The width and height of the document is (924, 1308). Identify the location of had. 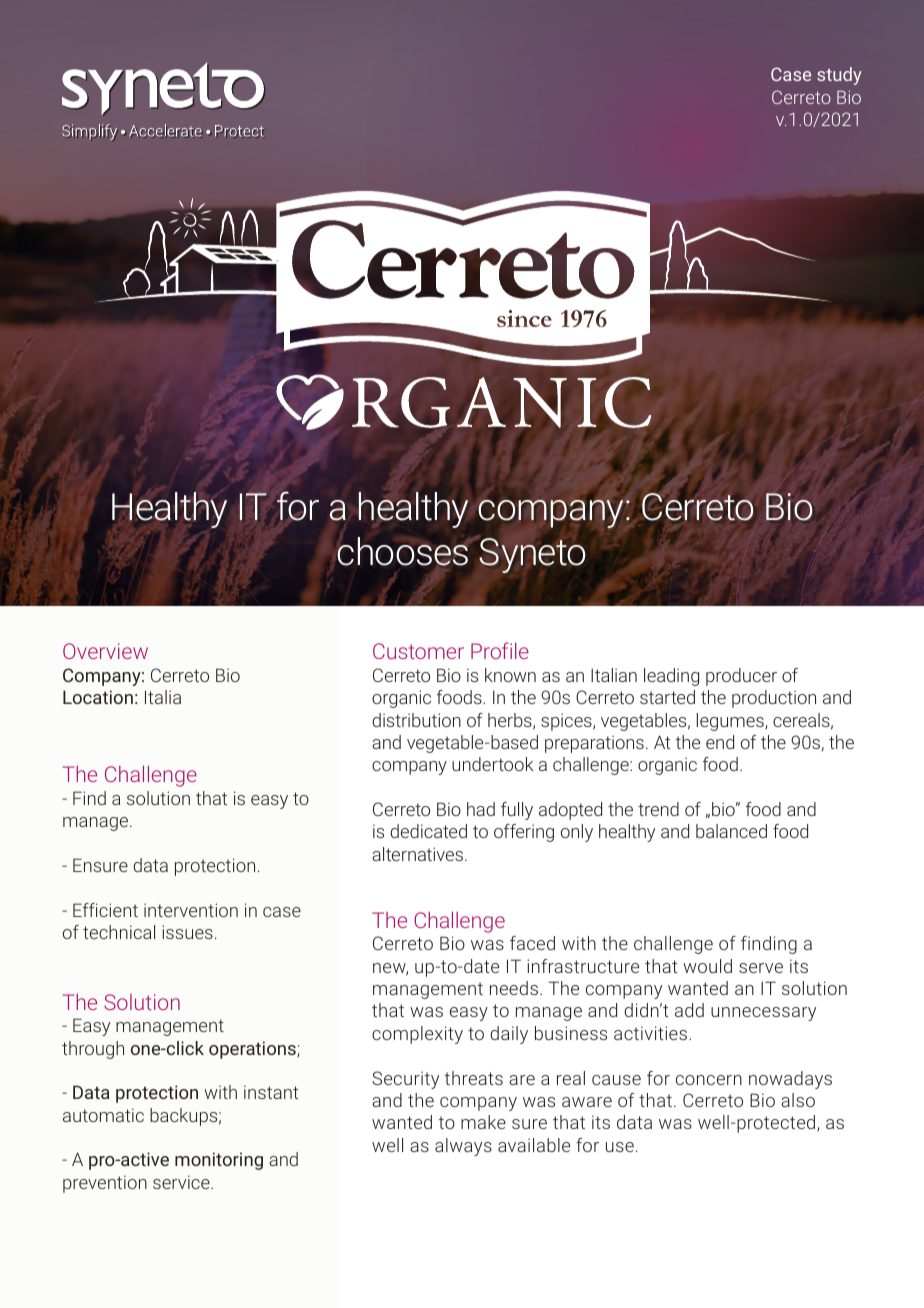
(481, 809).
